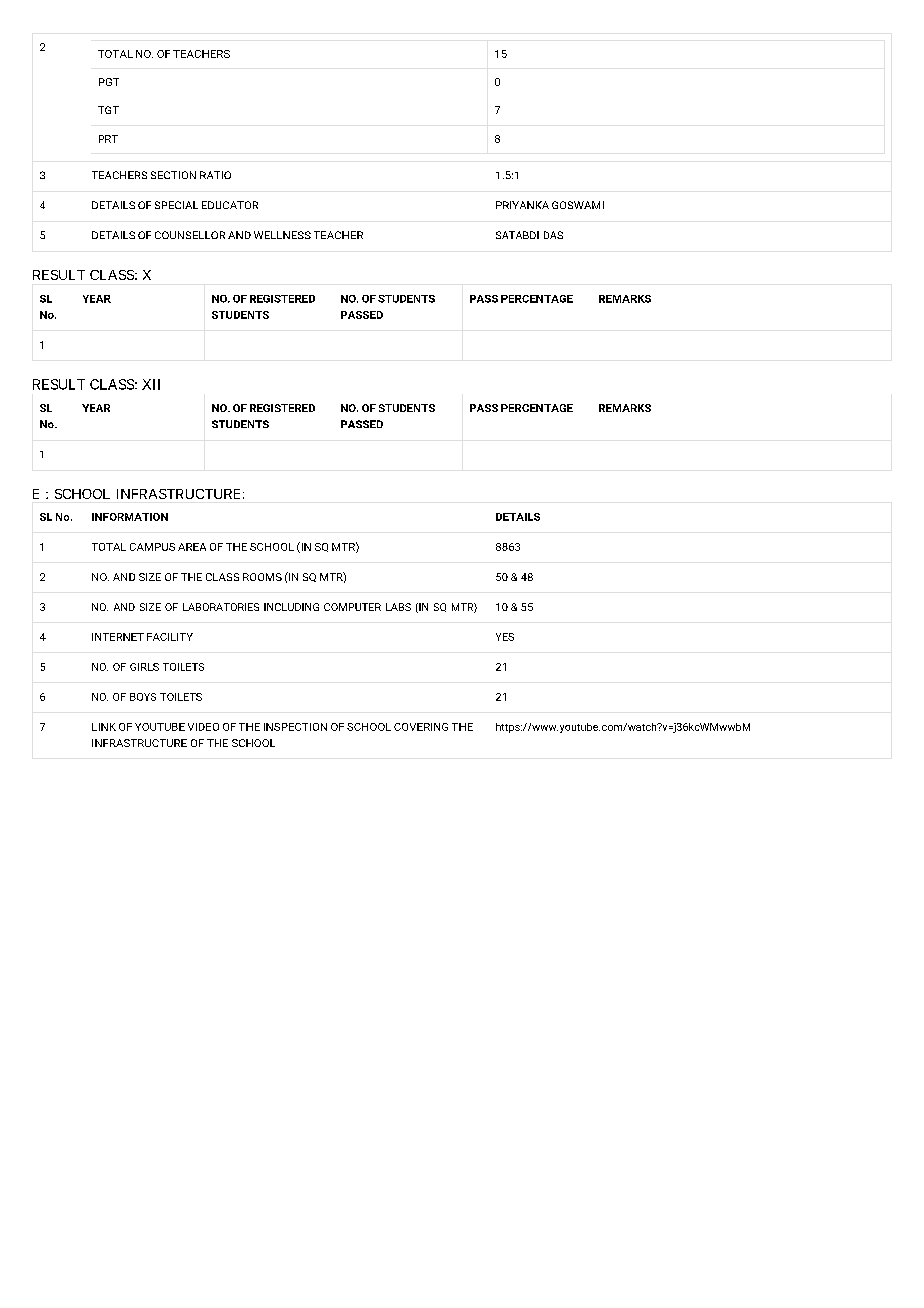  I want to click on PRIYANKA, so click(522, 205).
